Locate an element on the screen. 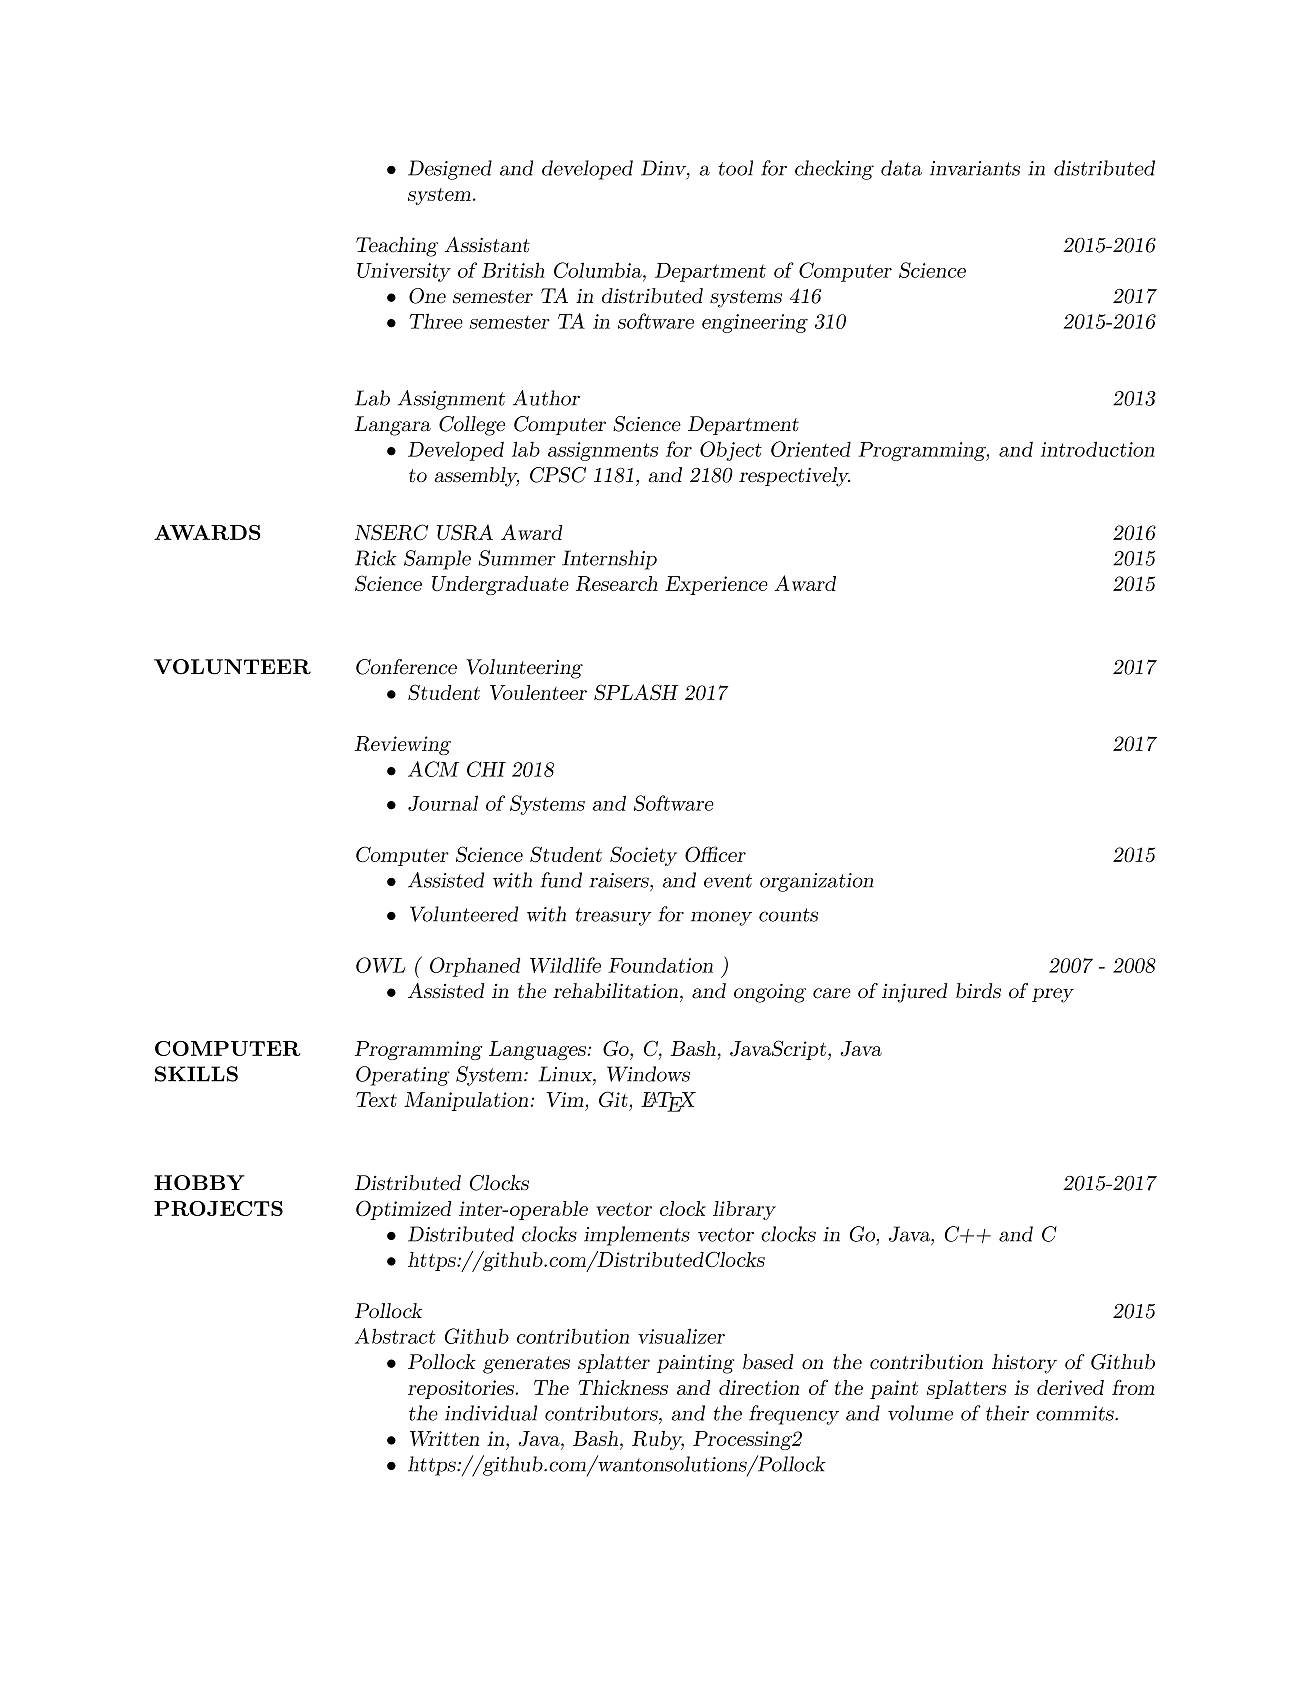  Rick is located at coordinates (376, 558).
